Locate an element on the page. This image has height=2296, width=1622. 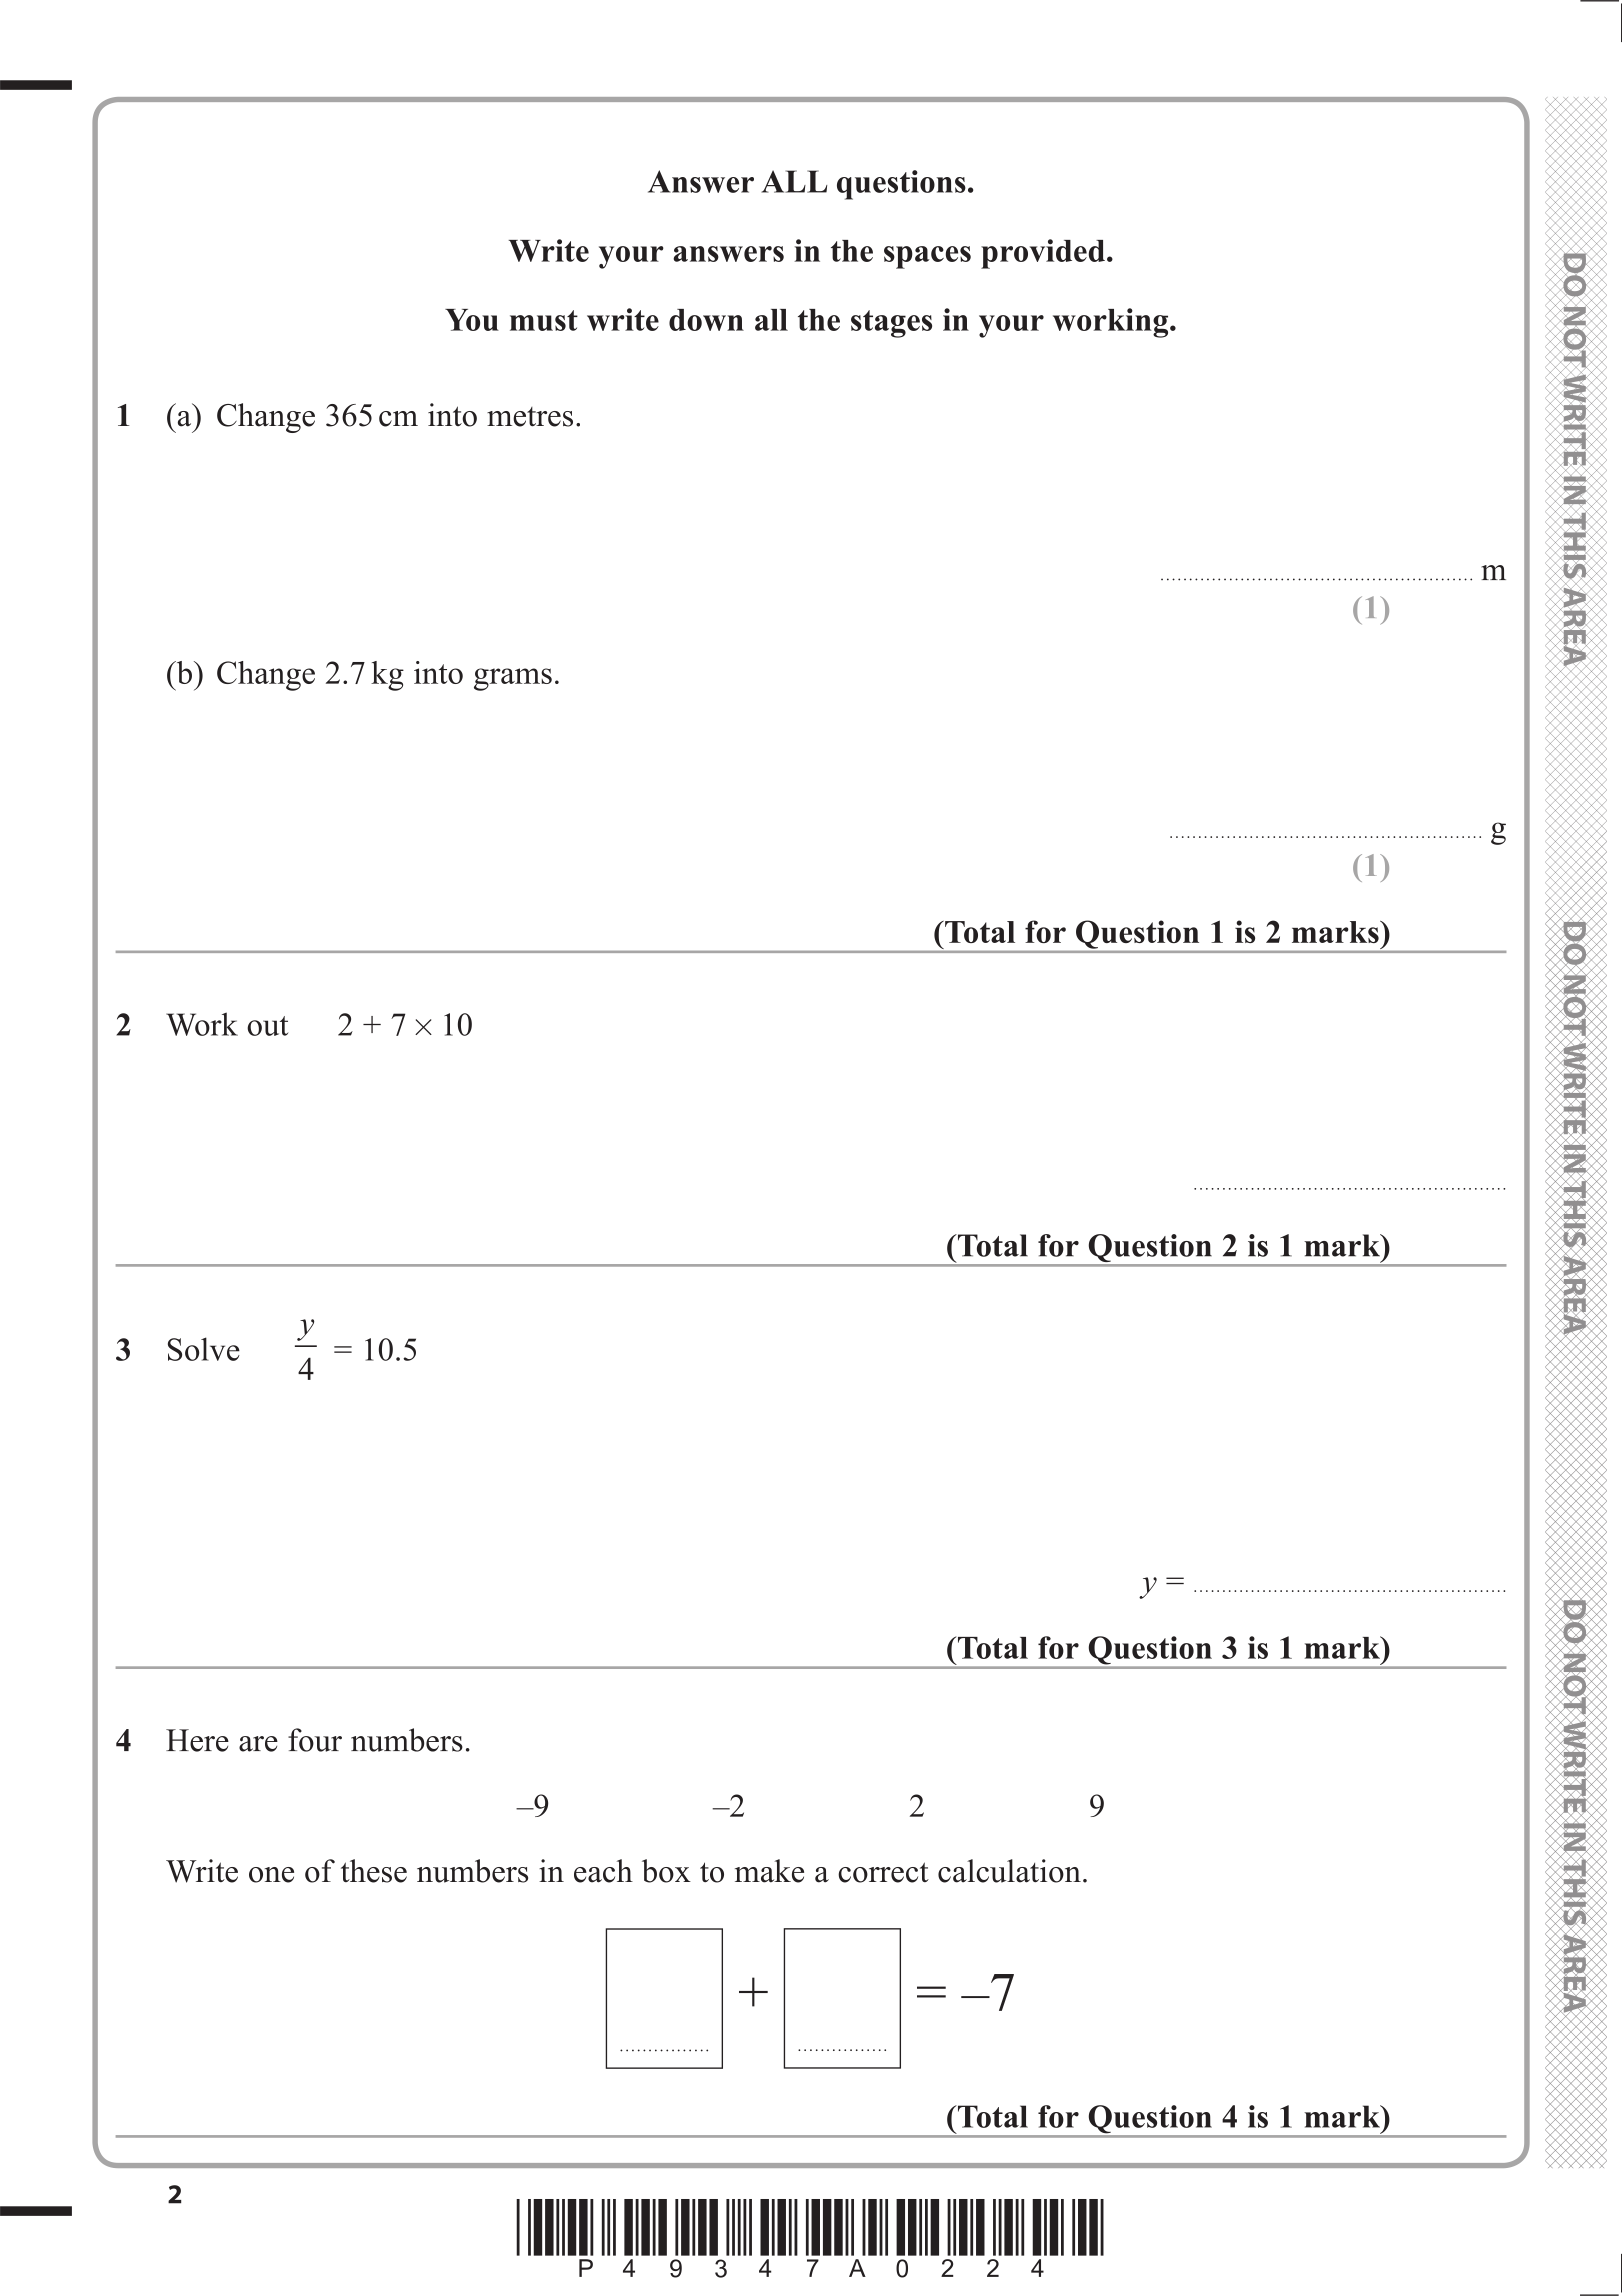
one is located at coordinates (271, 1875).
